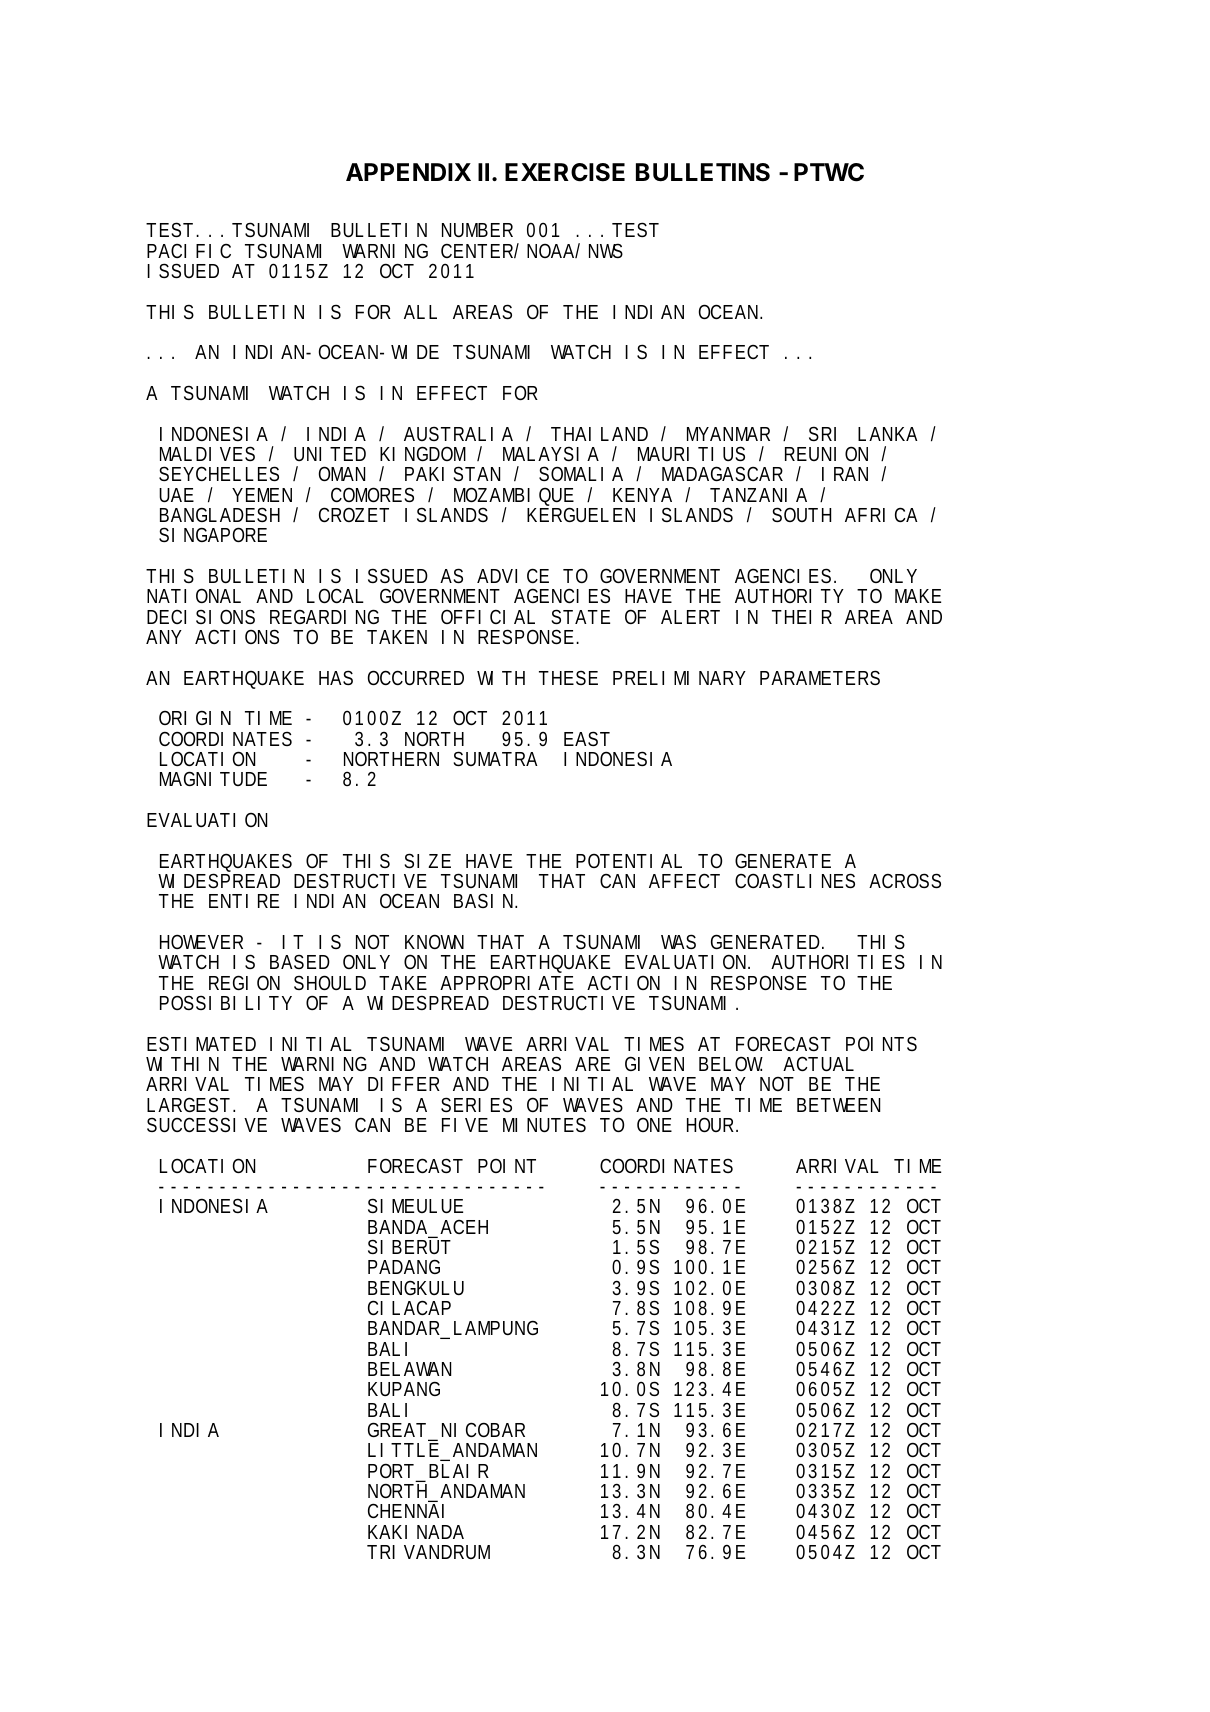  Describe the element at coordinates (213, 534) in the image. I see `SINGAPORE` at that location.
